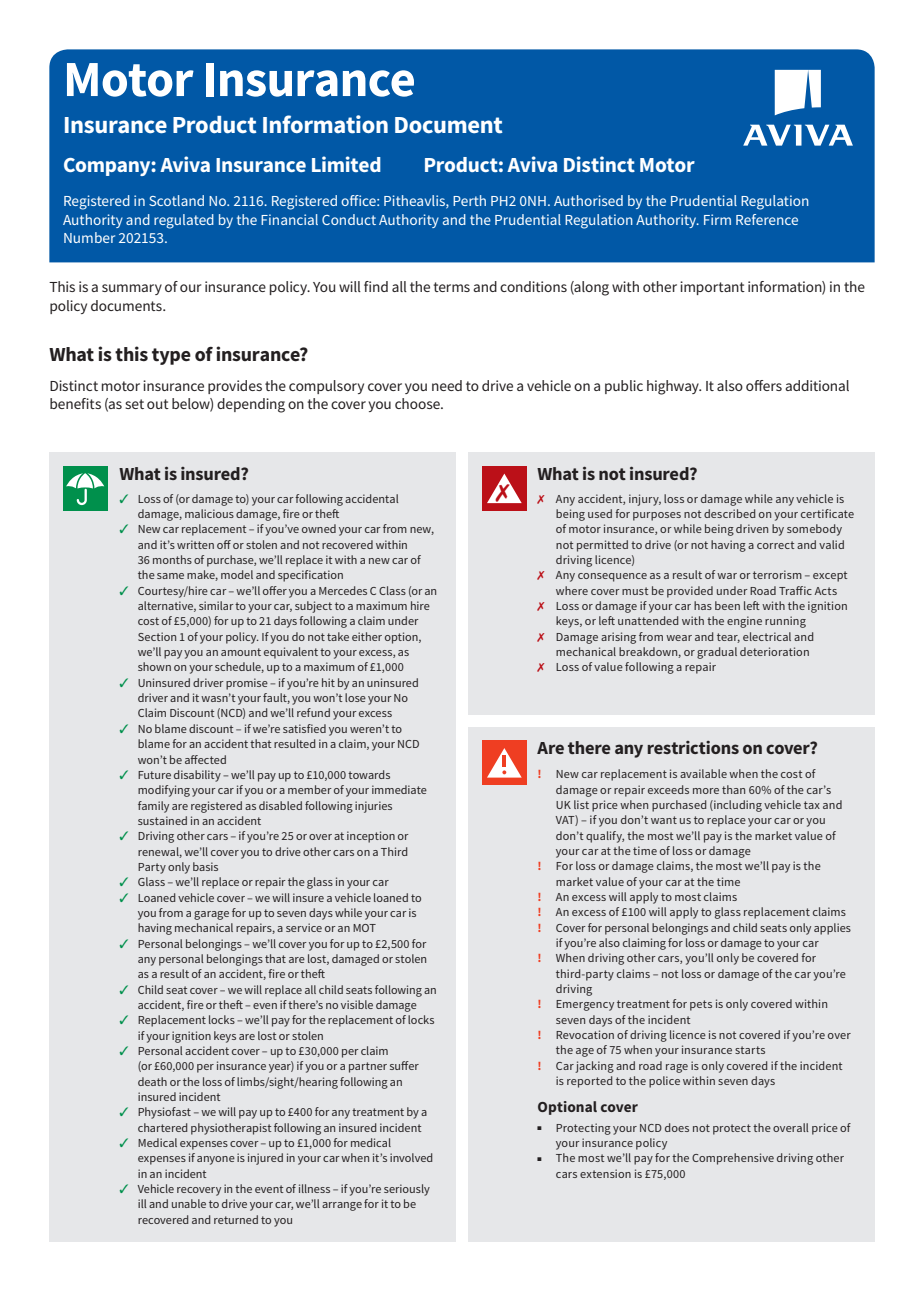 The width and height of the image is (924, 1303). What do you see at coordinates (693, 747) in the image?
I see `restrictions` at bounding box center [693, 747].
